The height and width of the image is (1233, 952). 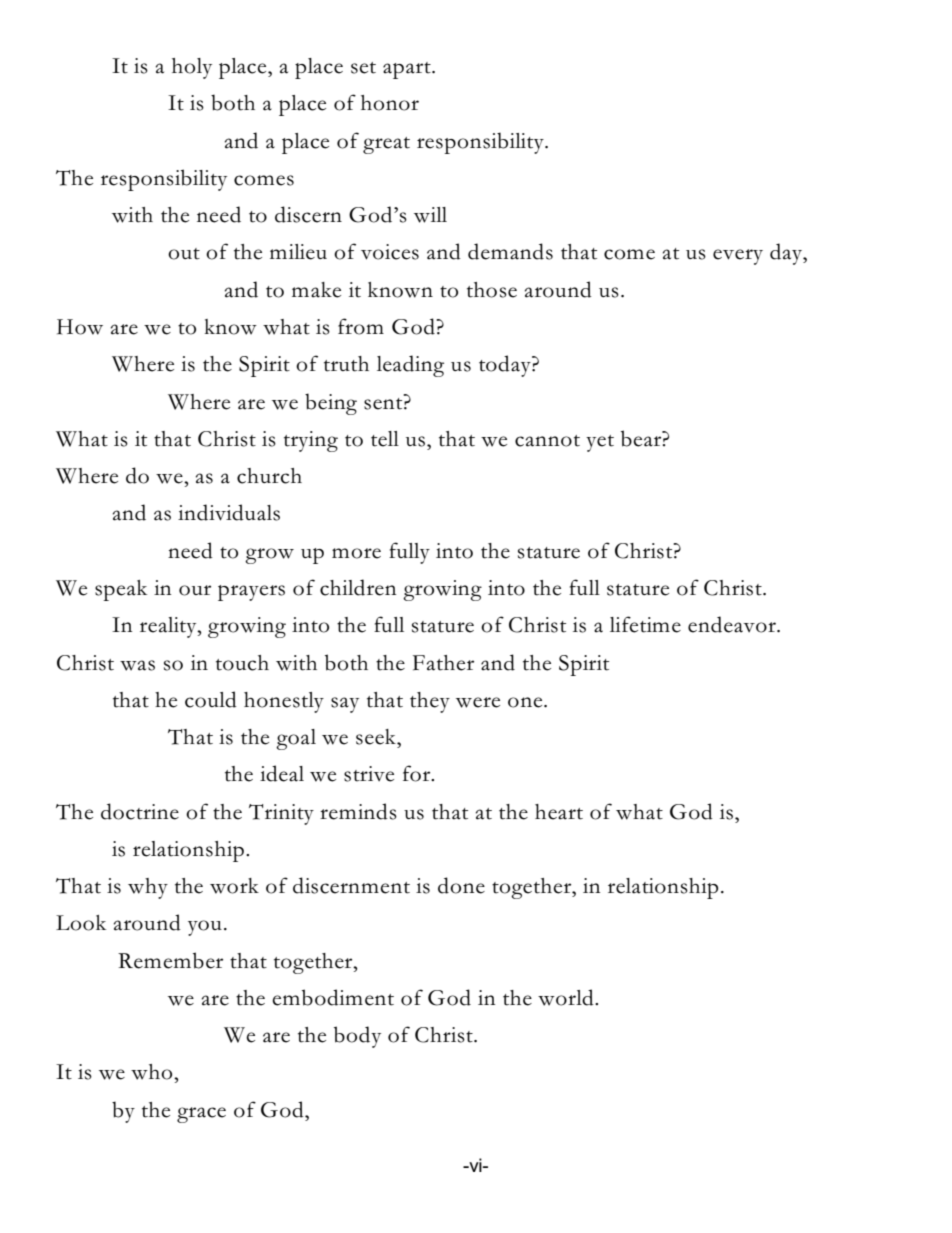 What do you see at coordinates (418, 773) in the image?
I see `for` at bounding box center [418, 773].
